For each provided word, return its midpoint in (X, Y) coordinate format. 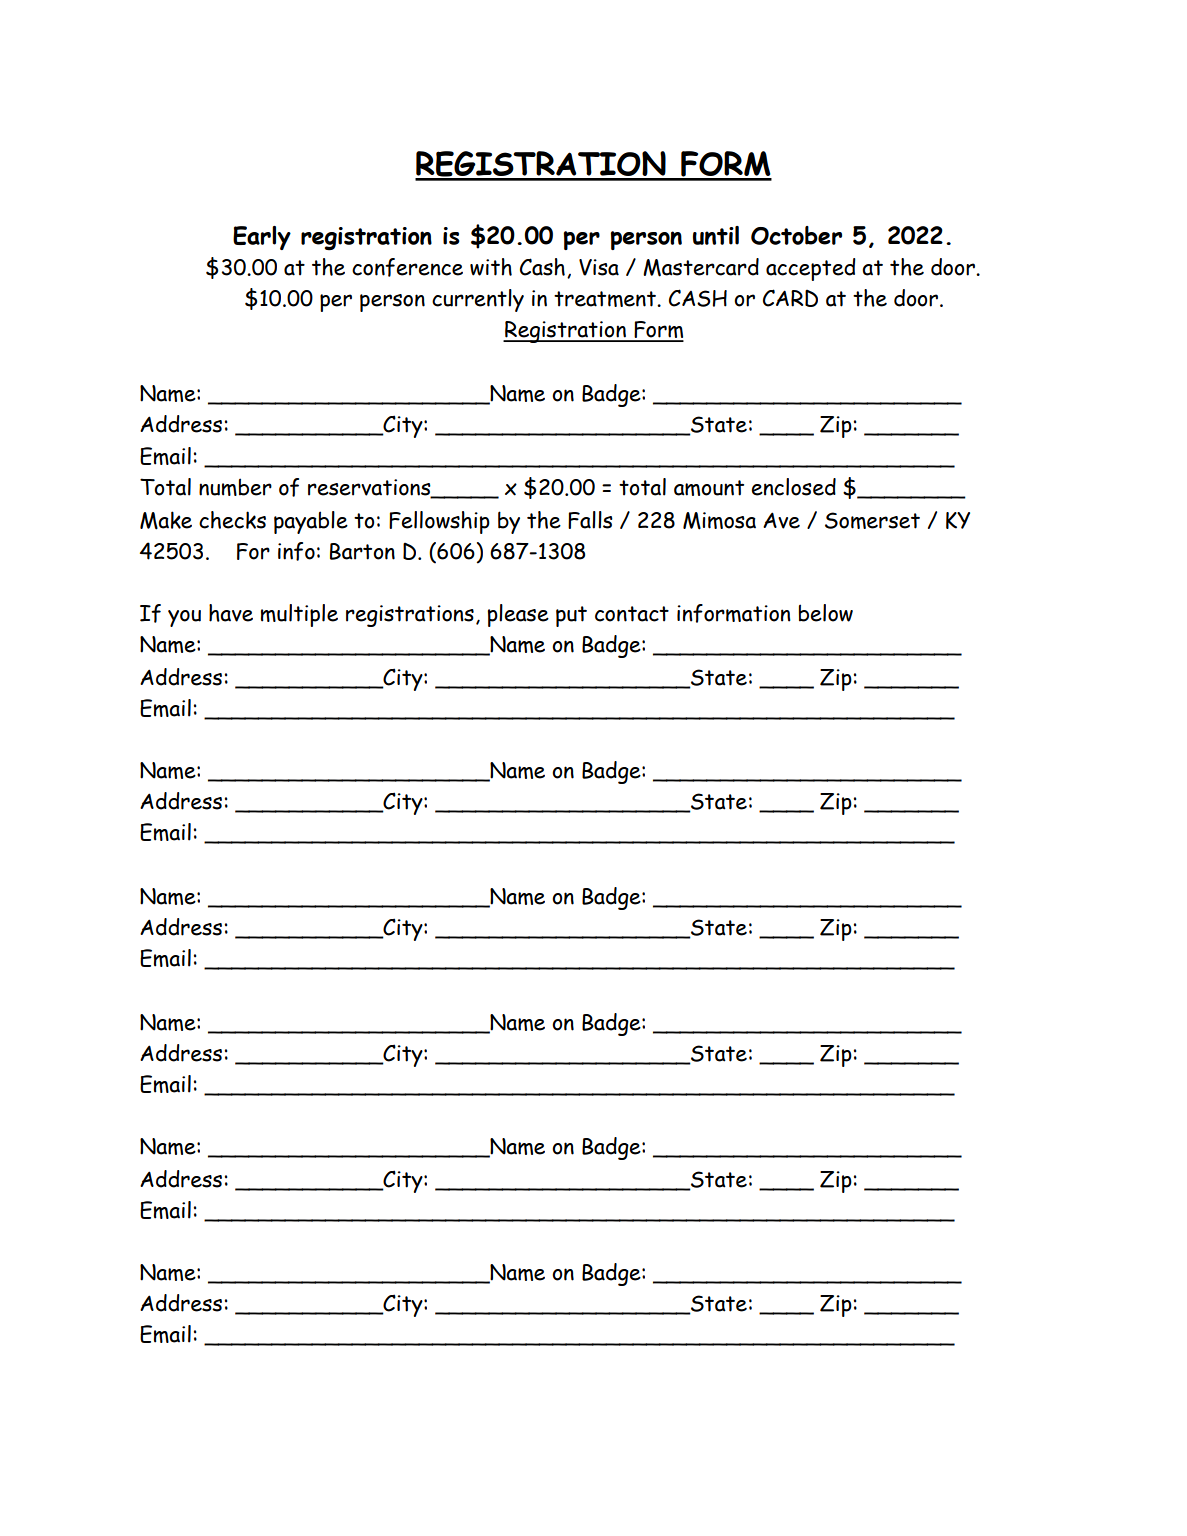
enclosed (793, 487)
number (235, 487)
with (491, 267)
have (231, 613)
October (796, 235)
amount (709, 488)
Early (262, 238)
